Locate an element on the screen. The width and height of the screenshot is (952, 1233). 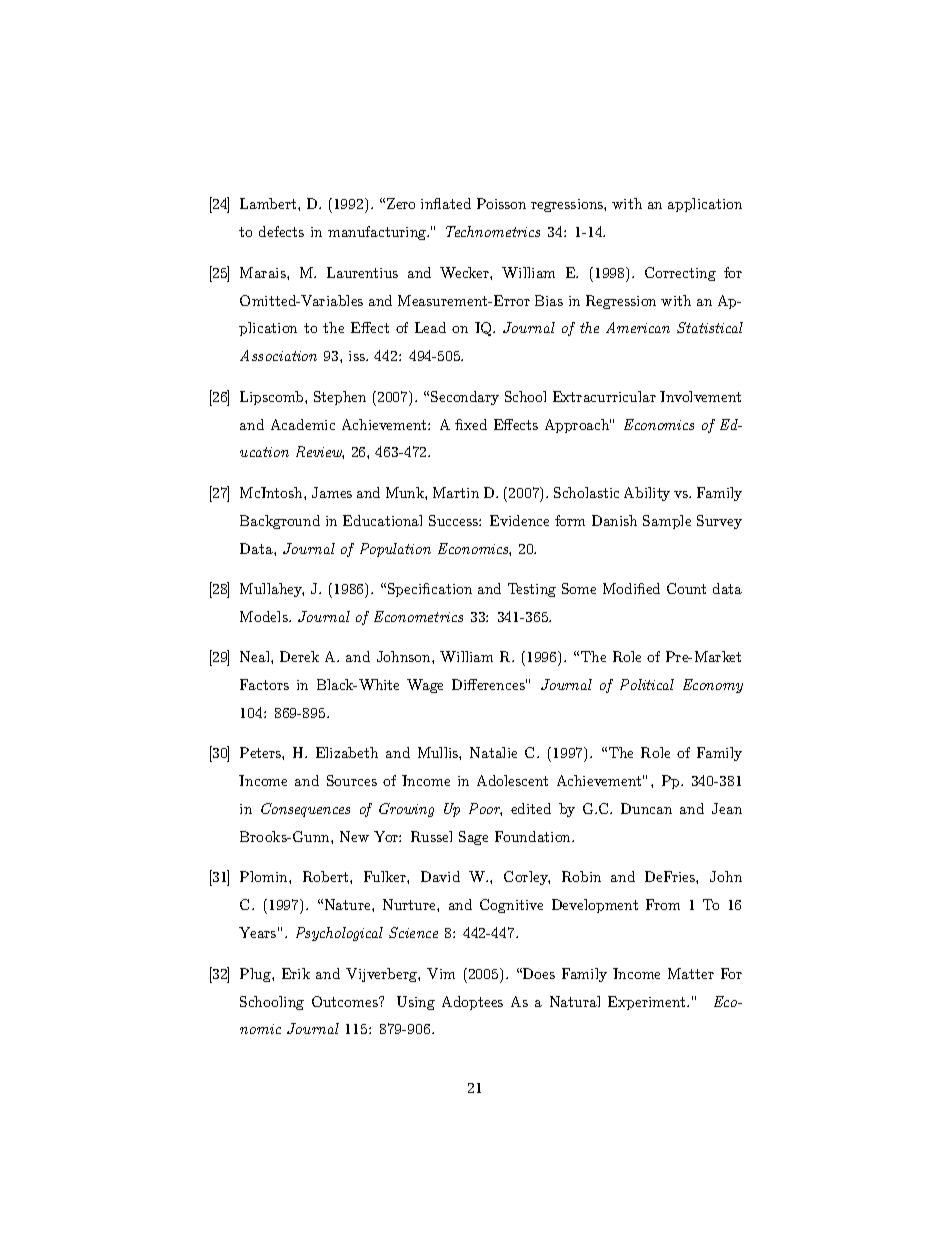
Poisson is located at coordinates (501, 203).
